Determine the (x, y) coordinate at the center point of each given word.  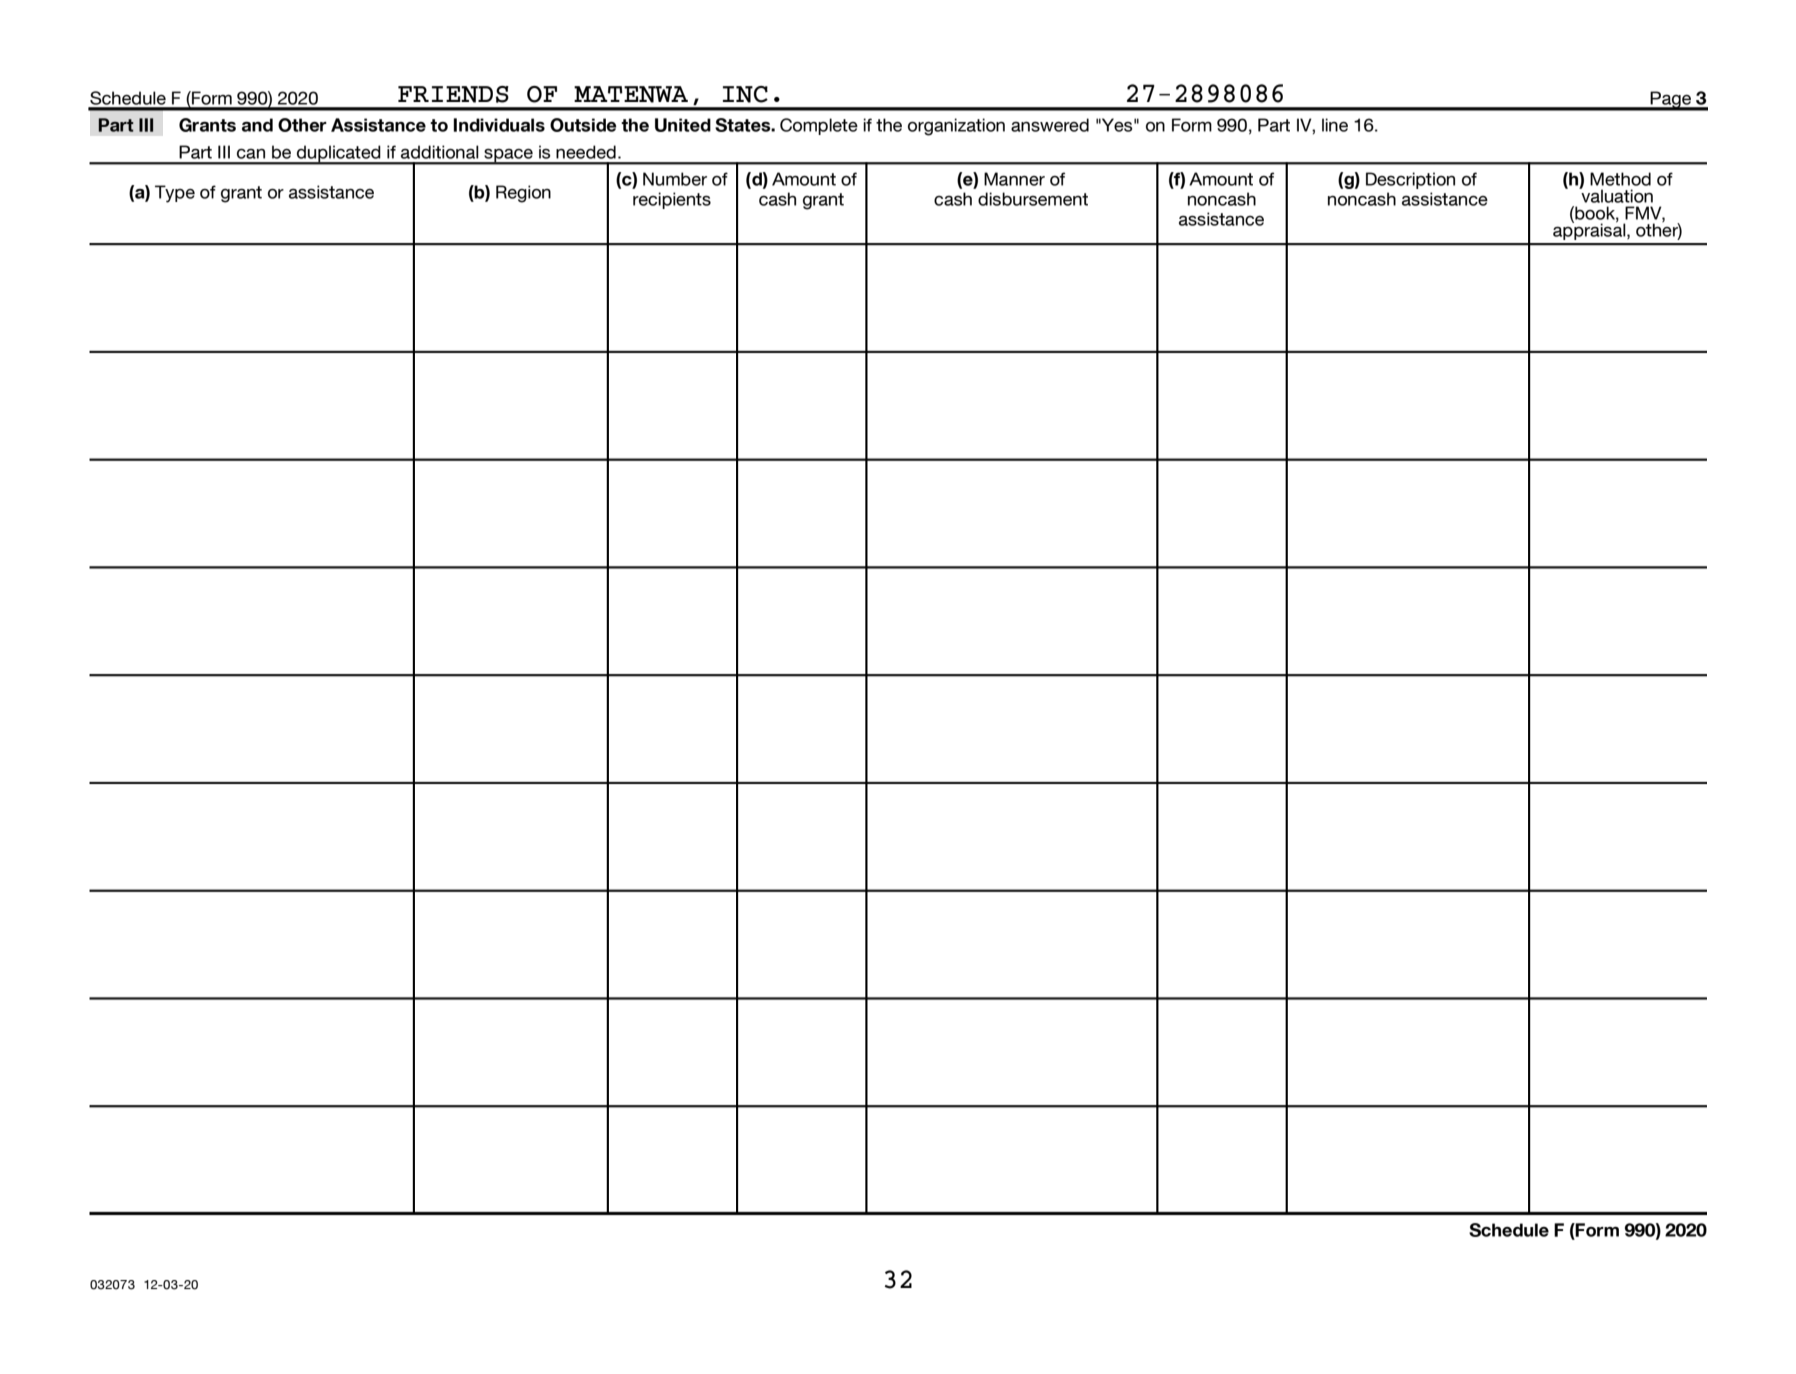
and (257, 125)
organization (956, 127)
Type (175, 194)
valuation (1616, 195)
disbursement (1033, 199)
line (1335, 125)
